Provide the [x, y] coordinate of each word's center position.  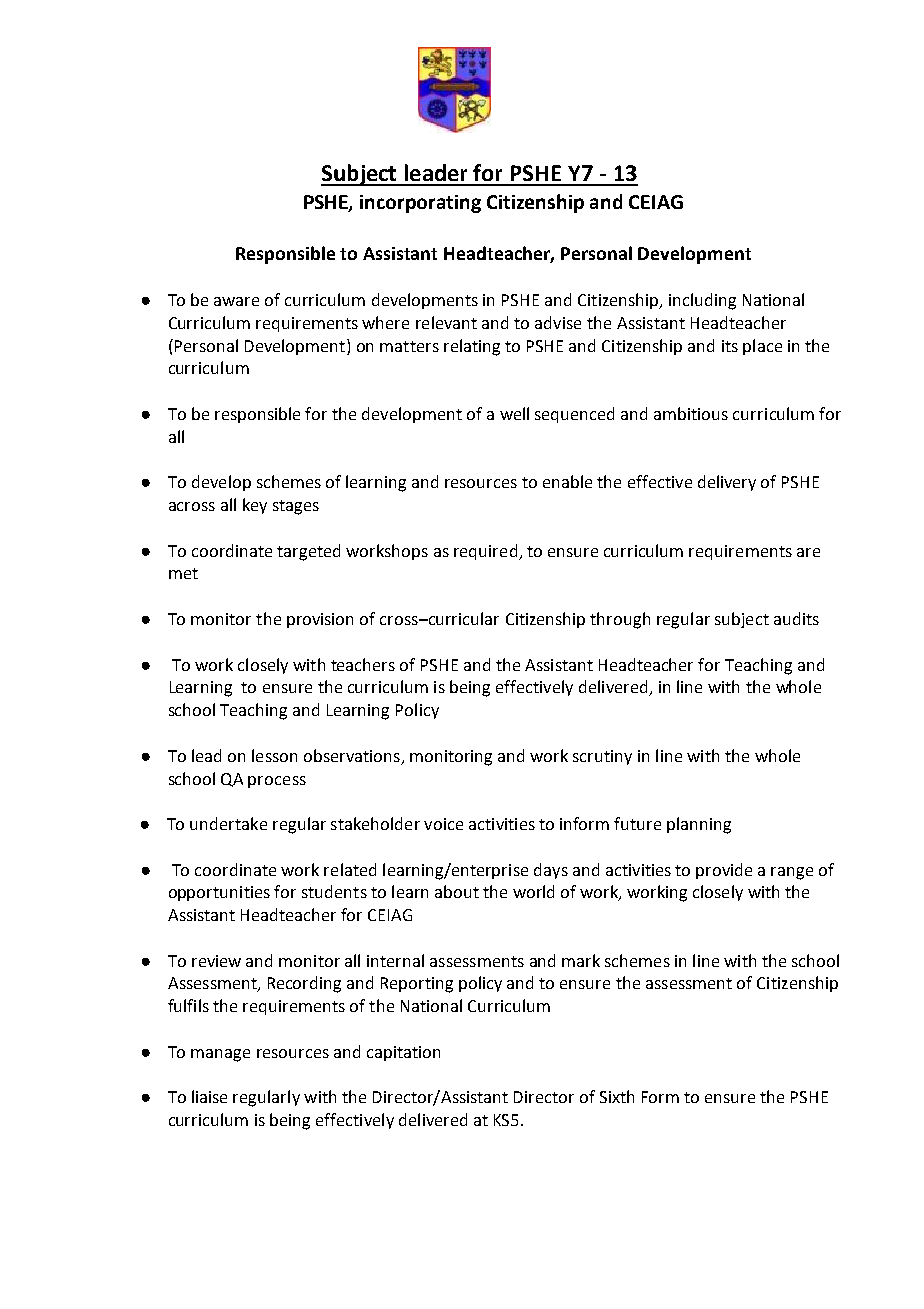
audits [796, 618]
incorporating [420, 204]
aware [236, 301]
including [702, 301]
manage [220, 1055]
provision [320, 620]
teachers [363, 664]
